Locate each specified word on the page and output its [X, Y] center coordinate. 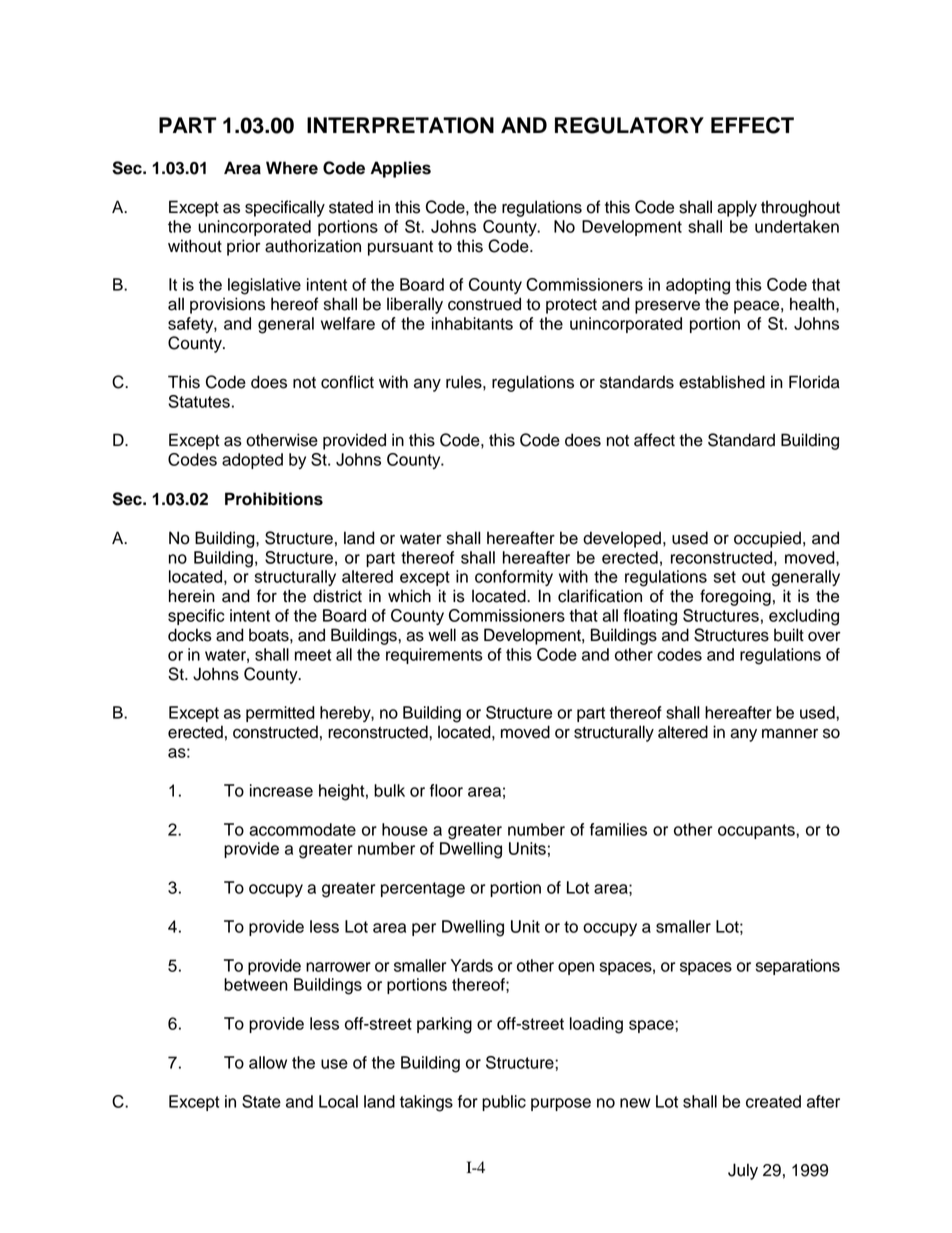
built [789, 635]
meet [313, 655]
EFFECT [752, 125]
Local [338, 1101]
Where [292, 168]
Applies [401, 169]
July [743, 1171]
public [504, 1103]
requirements [434, 656]
